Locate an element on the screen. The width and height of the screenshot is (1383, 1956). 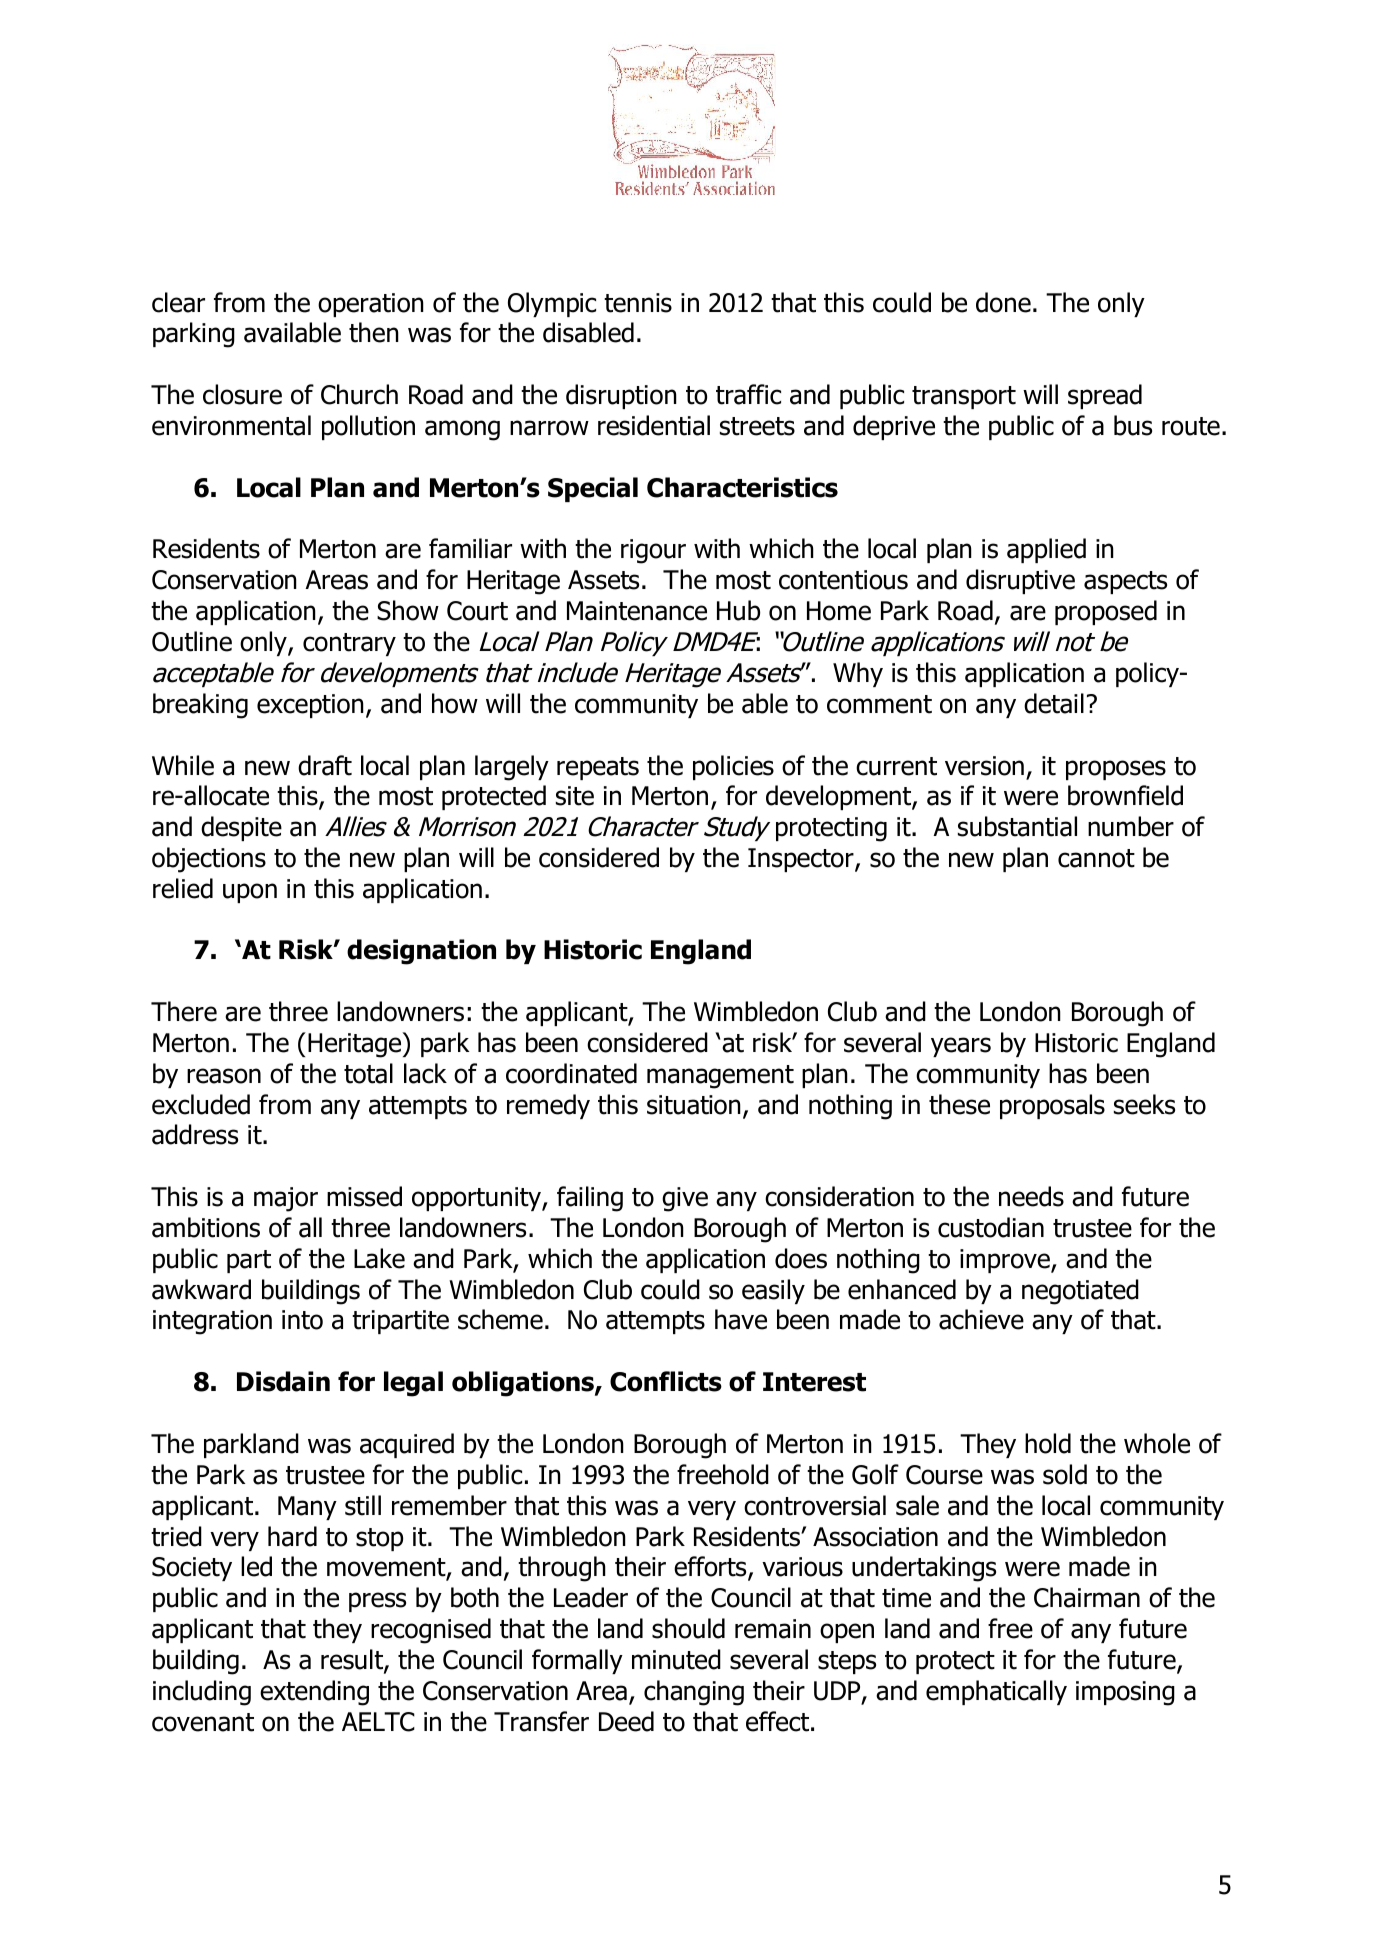
changing is located at coordinates (694, 1693).
